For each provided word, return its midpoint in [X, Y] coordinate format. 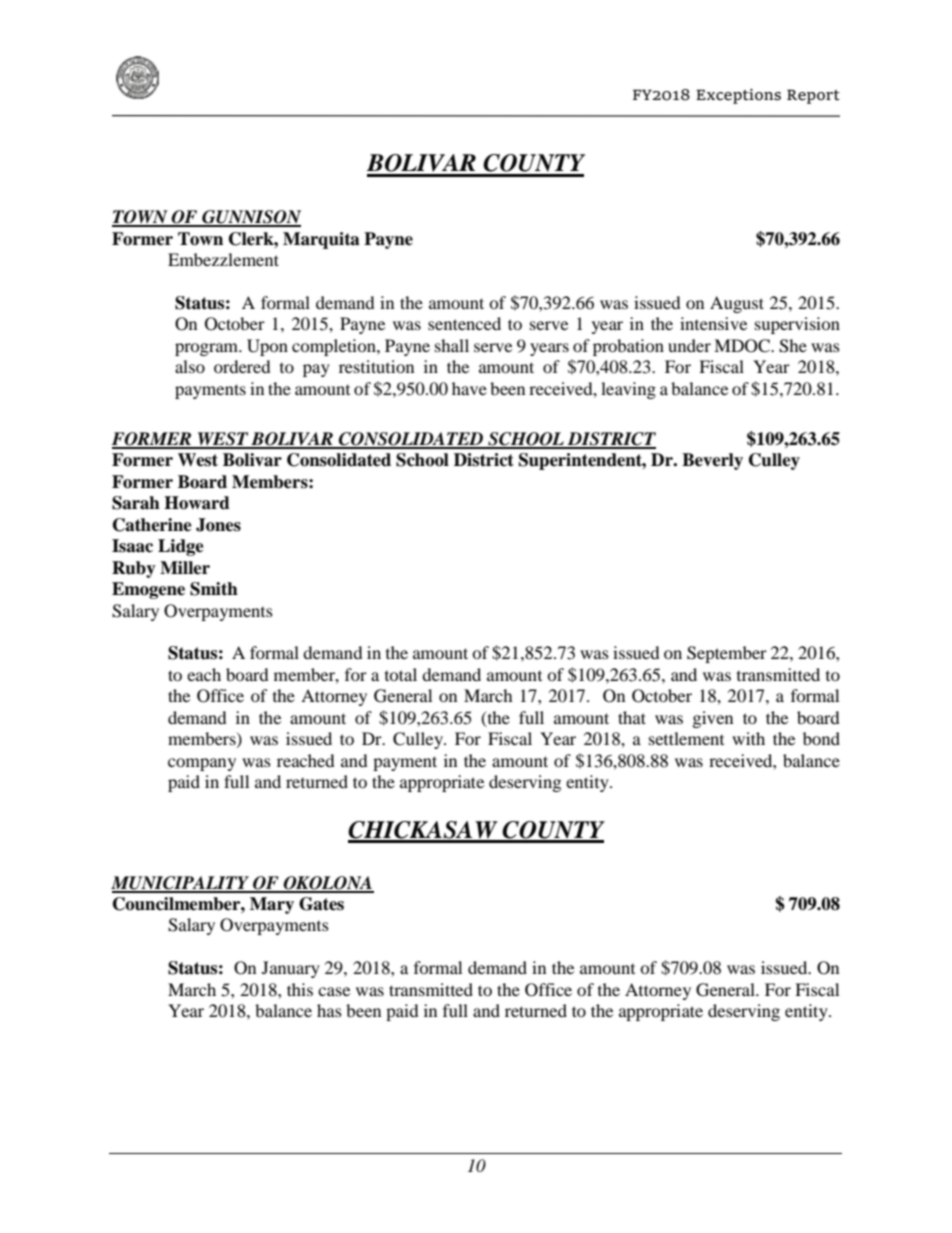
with [748, 738]
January [291, 969]
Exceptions [738, 96]
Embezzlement [223, 259]
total [401, 674]
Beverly [712, 461]
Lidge [181, 547]
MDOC [743, 346]
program [208, 349]
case [334, 991]
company [202, 764]
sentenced [464, 323]
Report [813, 96]
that [632, 717]
